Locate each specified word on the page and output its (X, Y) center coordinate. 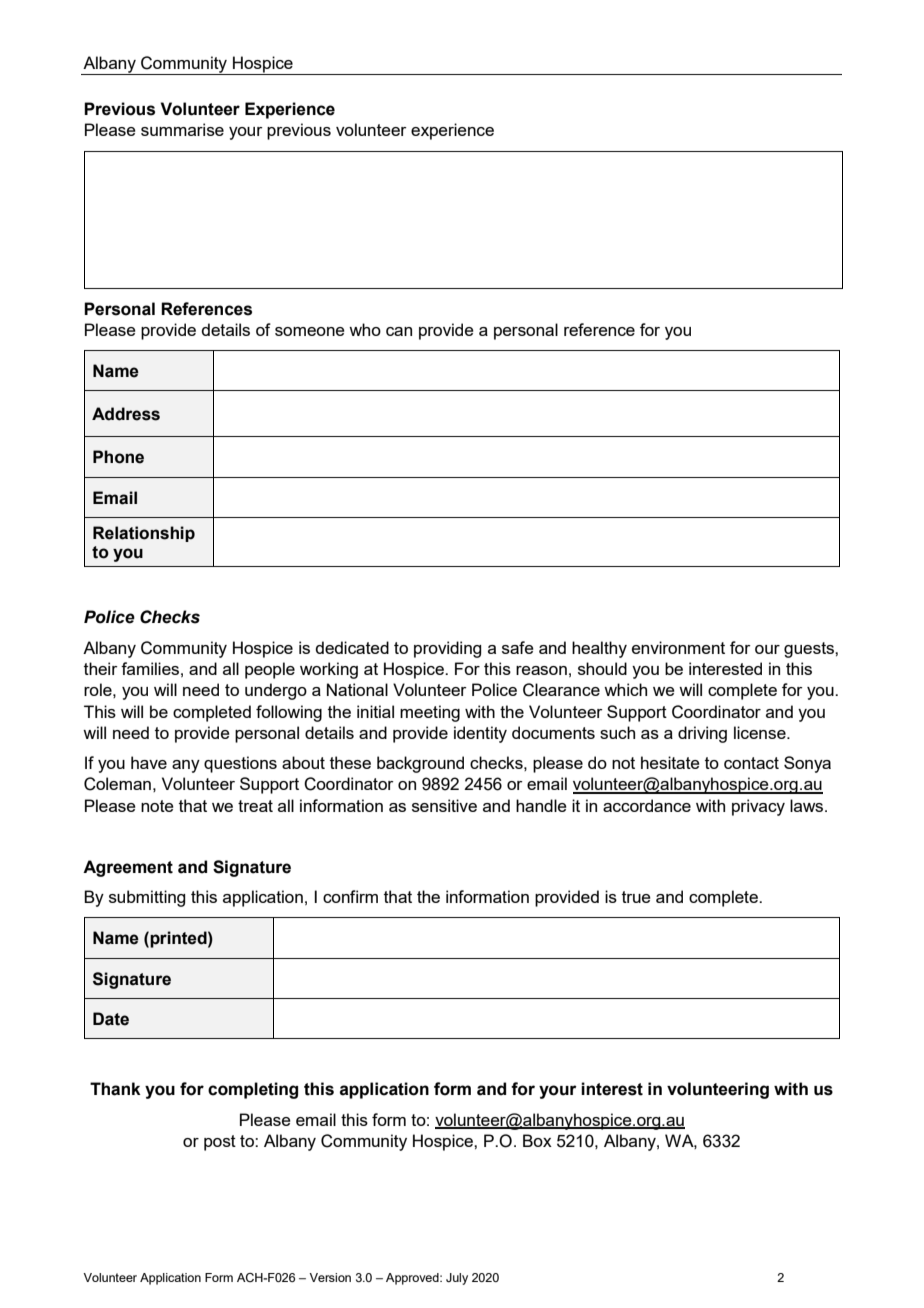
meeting (430, 713)
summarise (182, 129)
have (149, 762)
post (220, 1143)
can (399, 331)
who (365, 329)
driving (702, 734)
